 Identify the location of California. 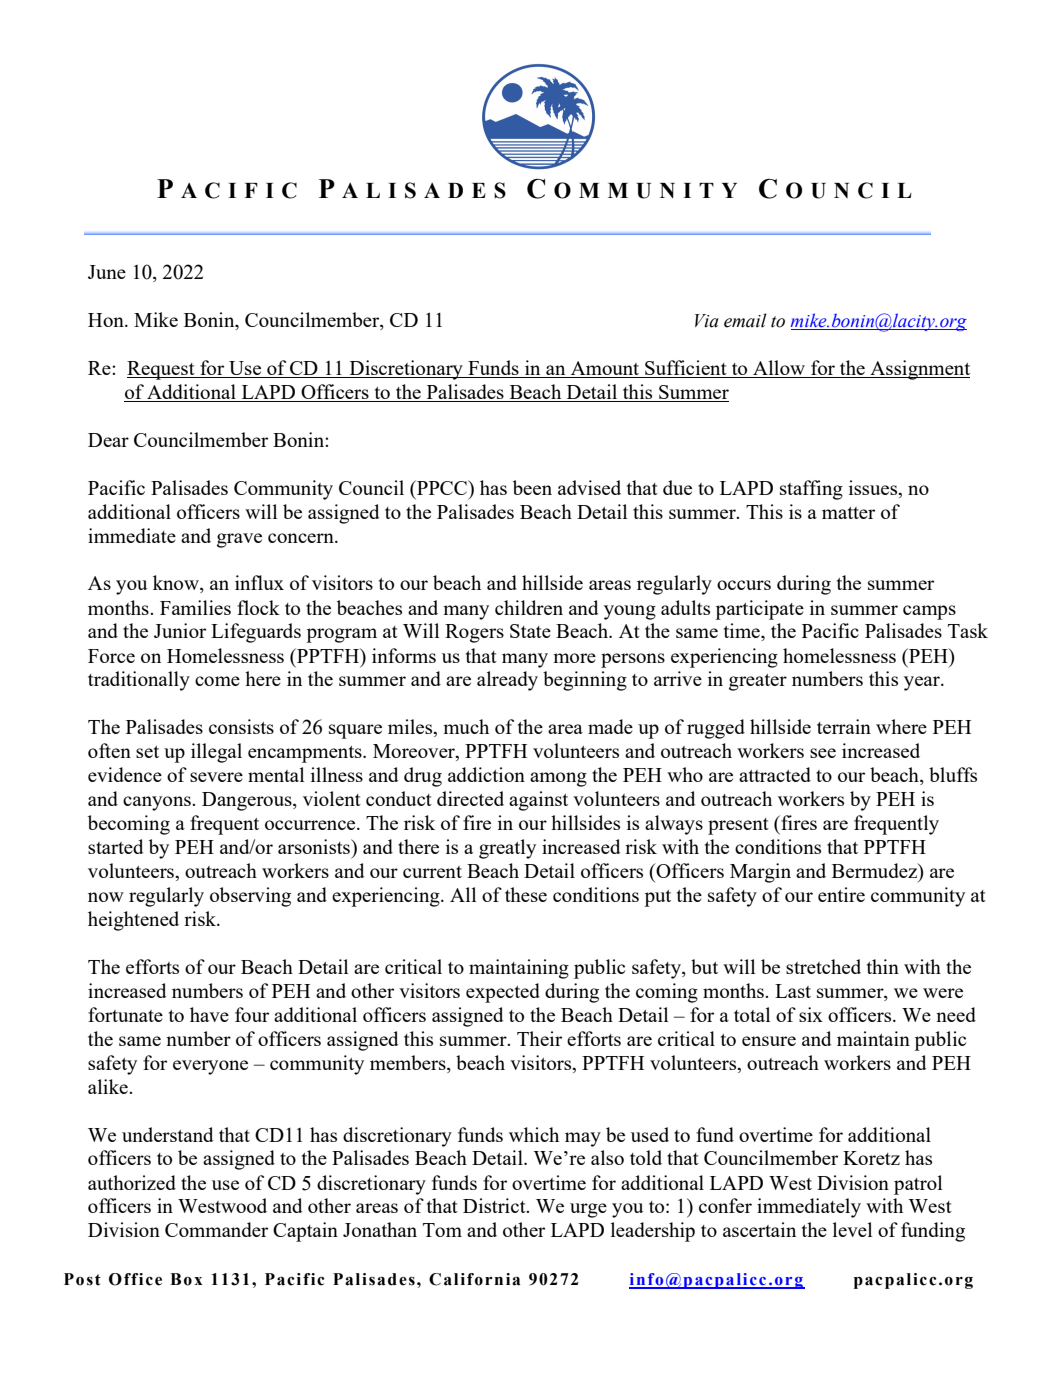
(475, 1279).
